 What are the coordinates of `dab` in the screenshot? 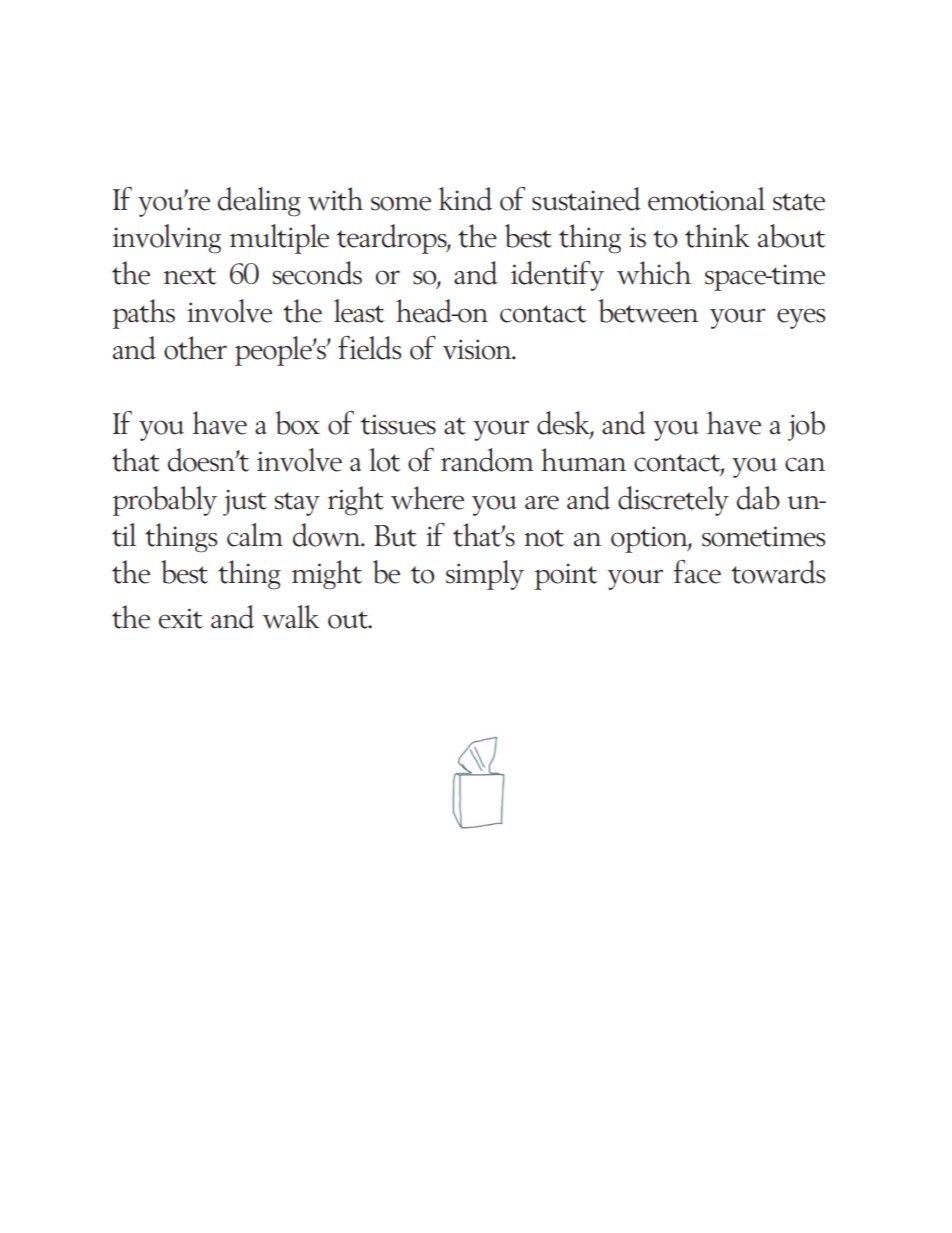 It's located at (758, 498).
